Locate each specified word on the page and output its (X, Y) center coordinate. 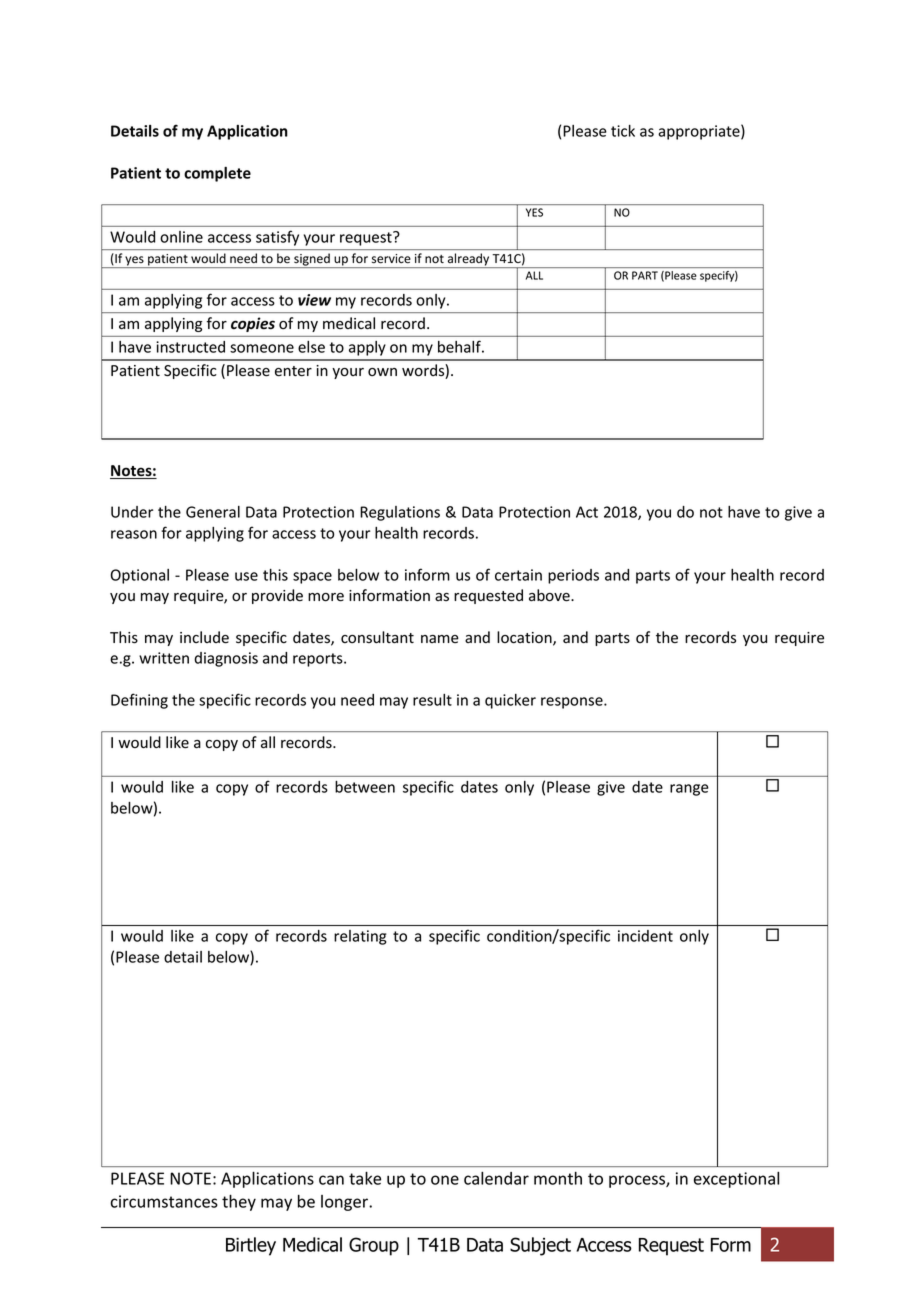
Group (374, 1246)
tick (623, 131)
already (468, 260)
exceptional (736, 1180)
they (239, 1203)
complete (217, 174)
